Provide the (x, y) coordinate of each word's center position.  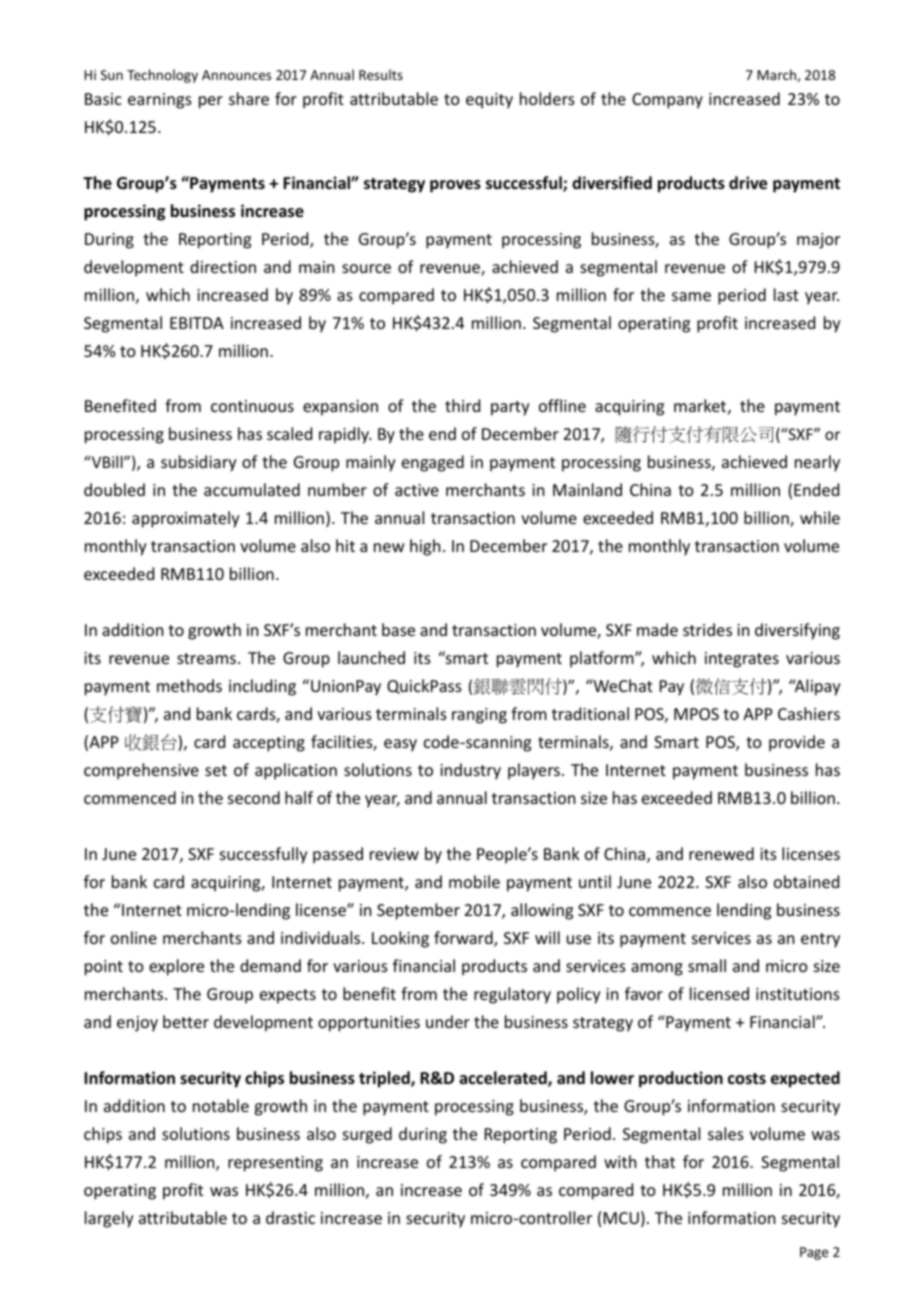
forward (464, 939)
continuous (252, 406)
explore (176, 967)
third (462, 405)
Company (667, 101)
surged (367, 1135)
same (691, 296)
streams (206, 658)
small (707, 965)
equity (489, 101)
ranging (479, 716)
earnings (160, 101)
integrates (742, 660)
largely (109, 1219)
